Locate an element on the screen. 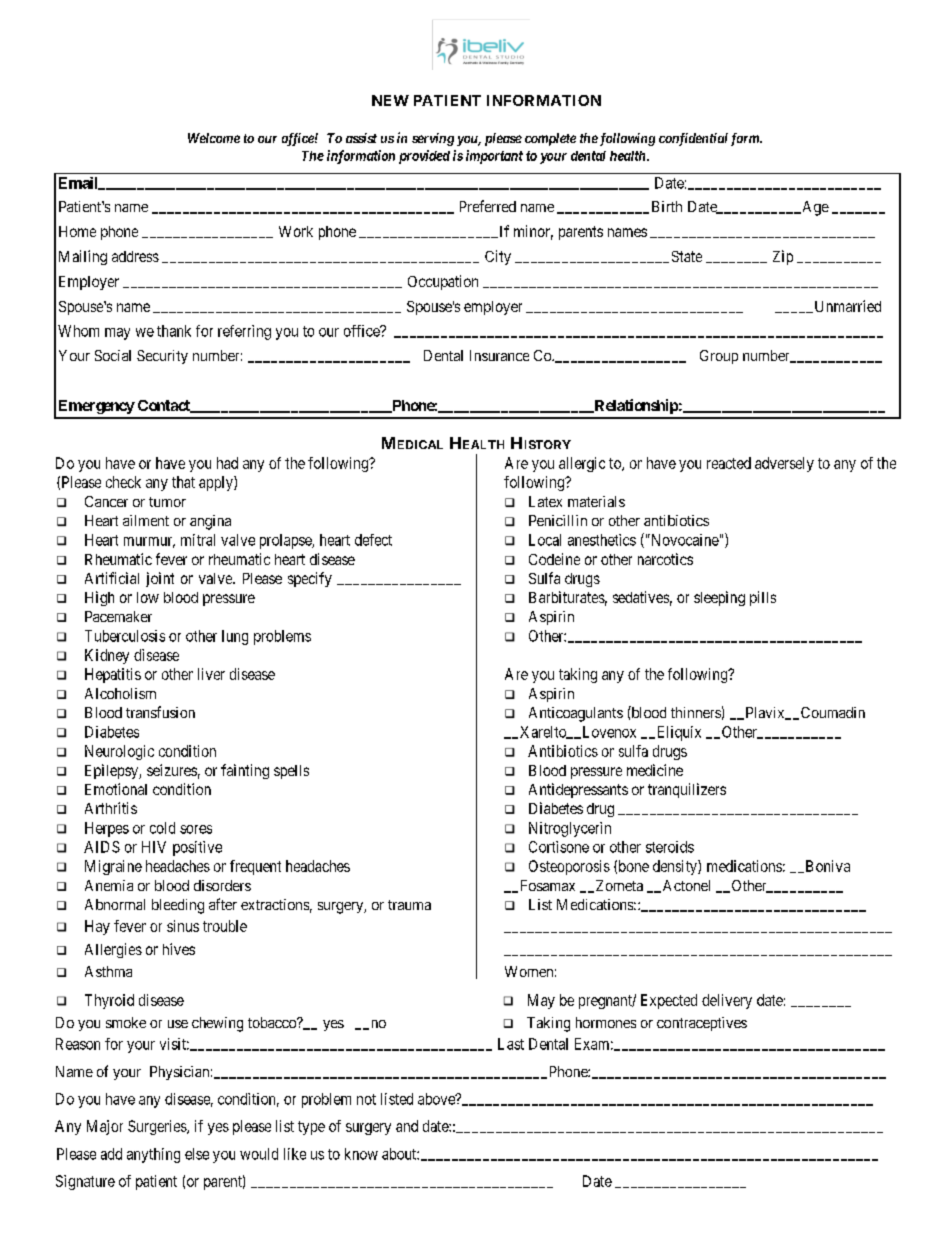 The width and height of the screenshot is (952, 1233). confidential is located at coordinates (693, 139).
